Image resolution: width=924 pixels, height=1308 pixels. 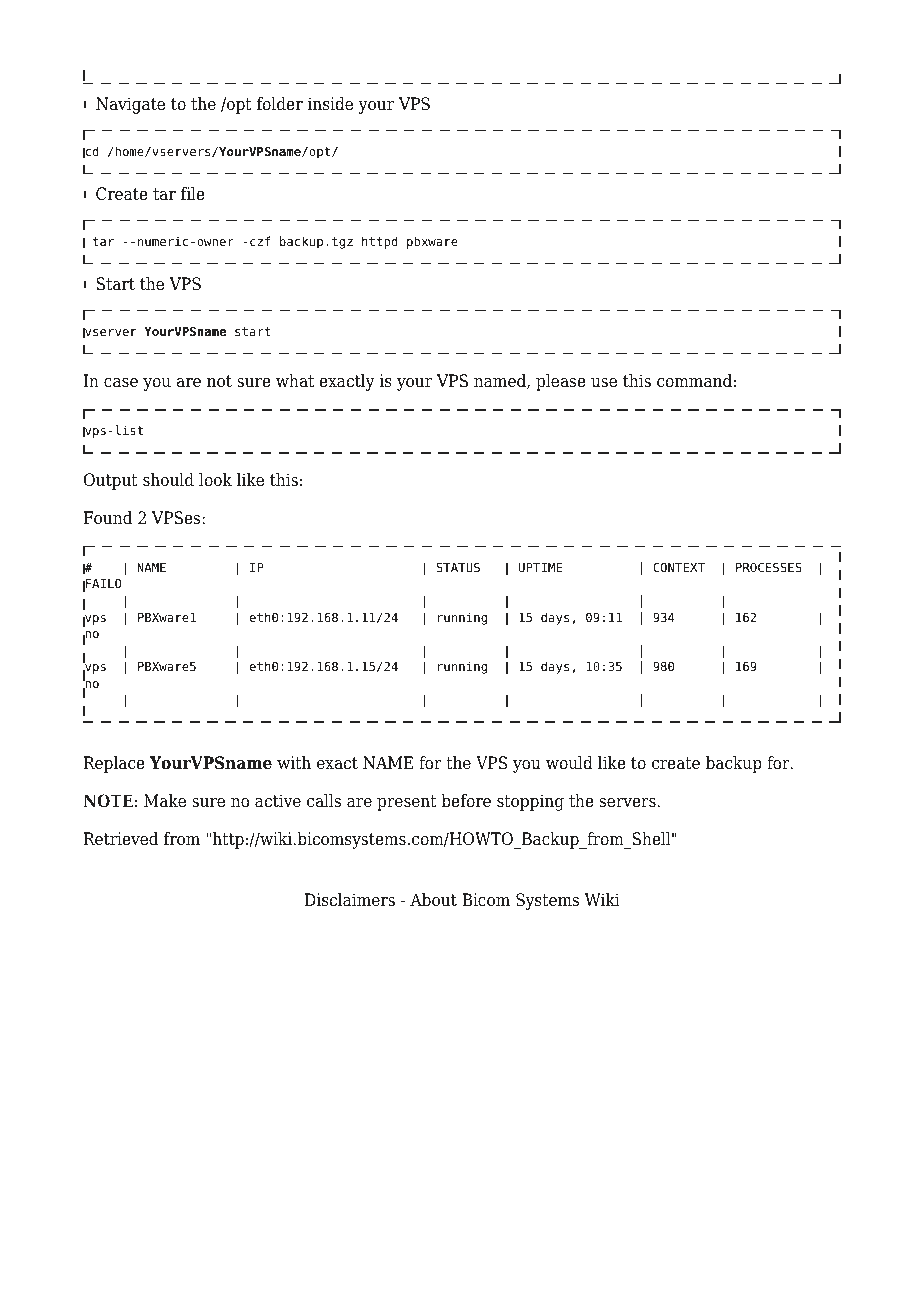 What do you see at coordinates (168, 480) in the page?
I see `should` at bounding box center [168, 480].
